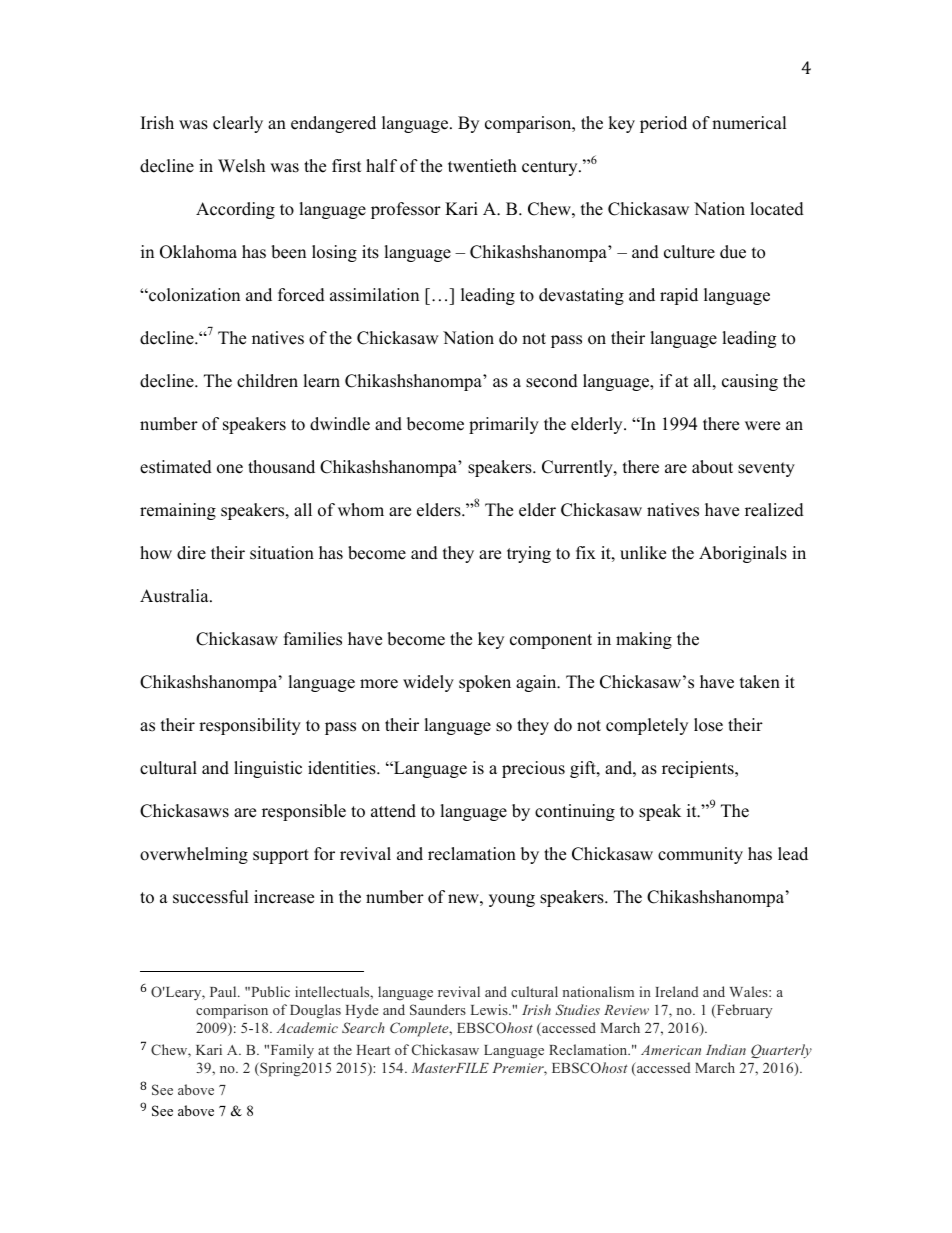  Describe the element at coordinates (726, 1049) in the screenshot. I see `Indian` at that location.
